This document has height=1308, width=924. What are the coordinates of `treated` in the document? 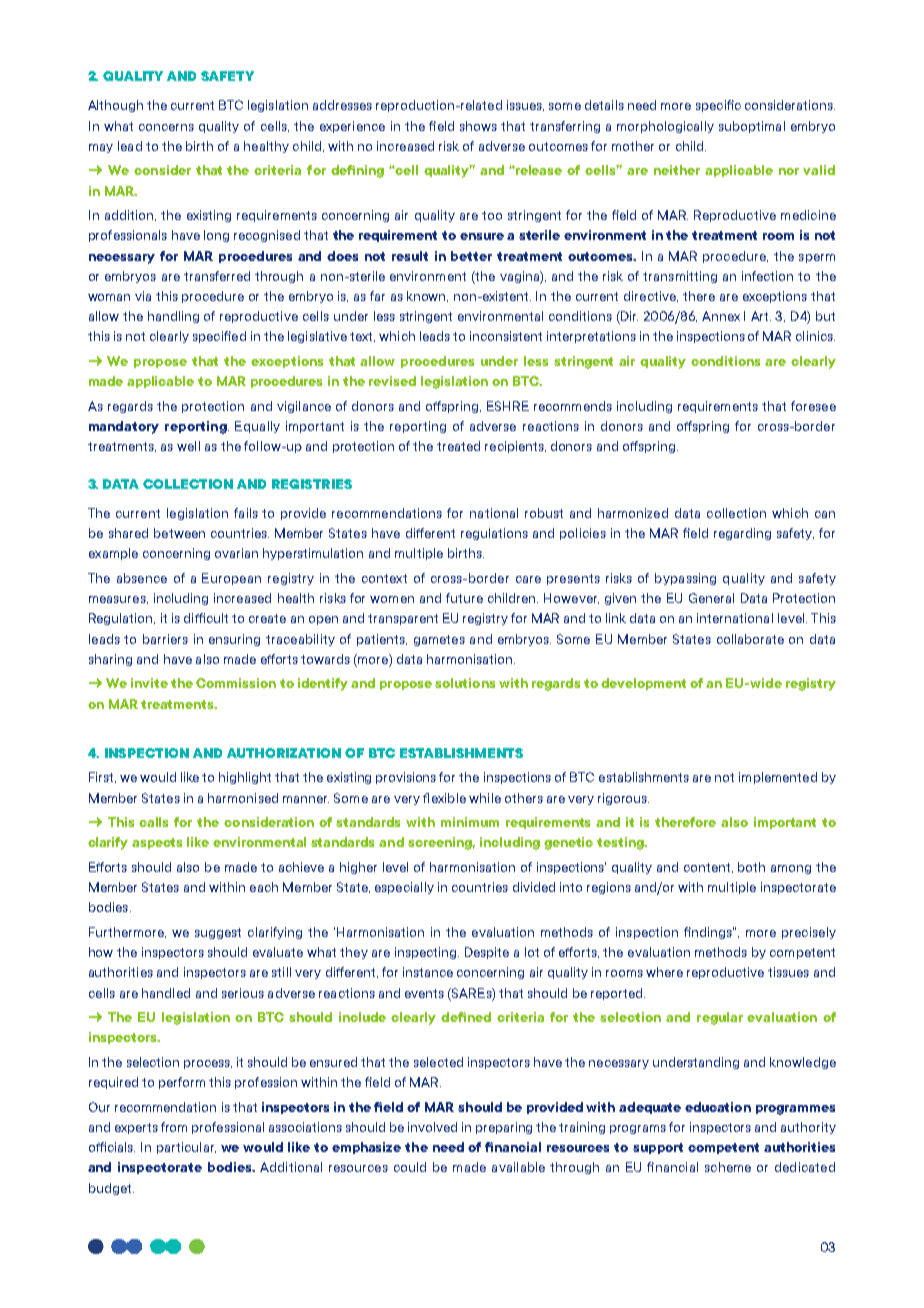 It's located at (458, 446).
